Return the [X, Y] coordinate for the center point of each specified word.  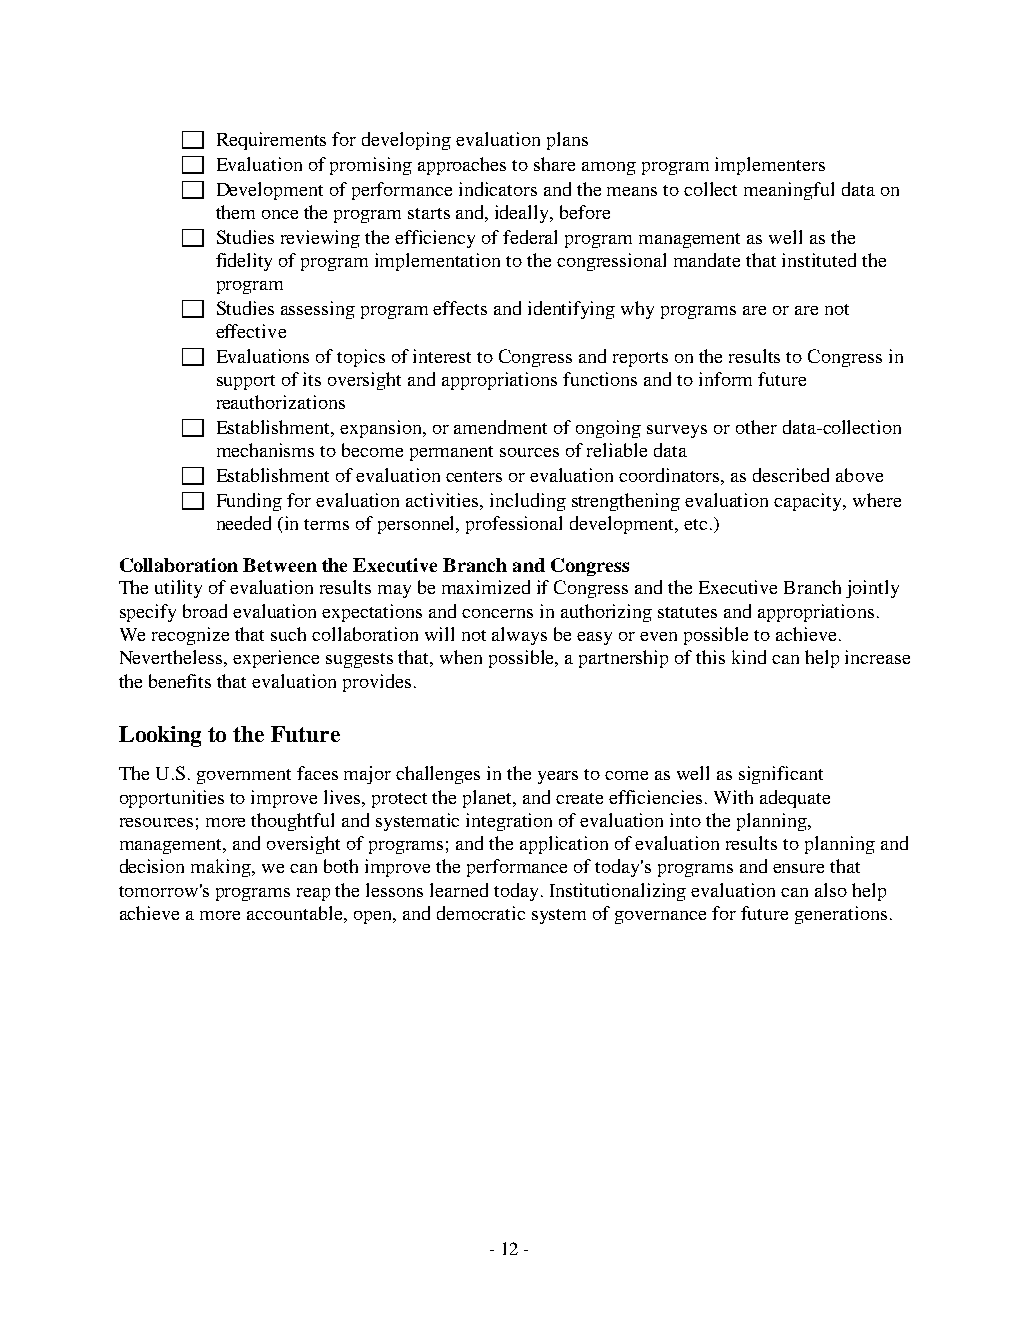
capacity [809, 502]
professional [514, 525]
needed [244, 523]
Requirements [271, 141]
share [554, 164]
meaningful [789, 191]
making [222, 868]
